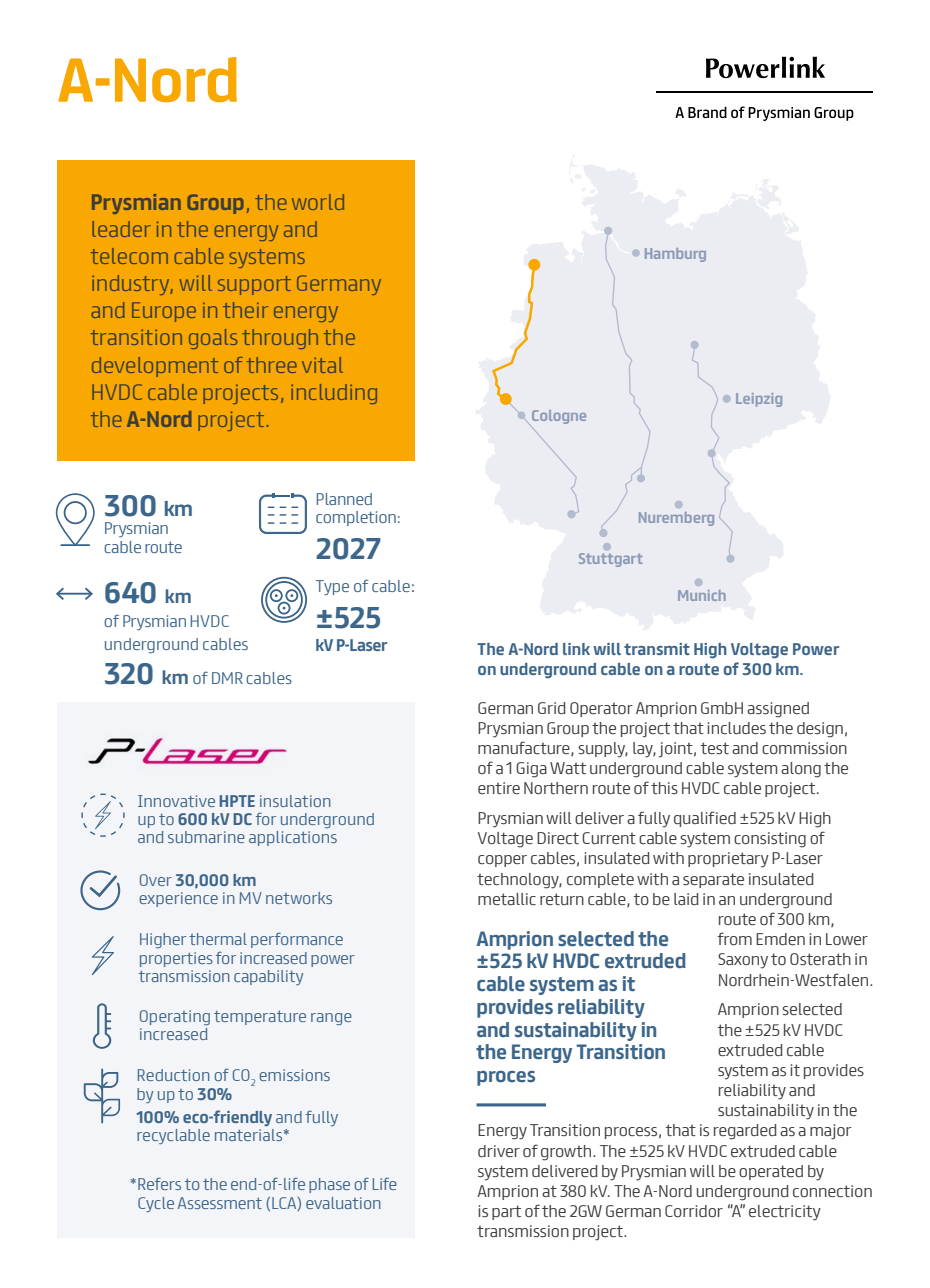  Describe the element at coordinates (507, 899) in the page. I see `metallic` at that location.
